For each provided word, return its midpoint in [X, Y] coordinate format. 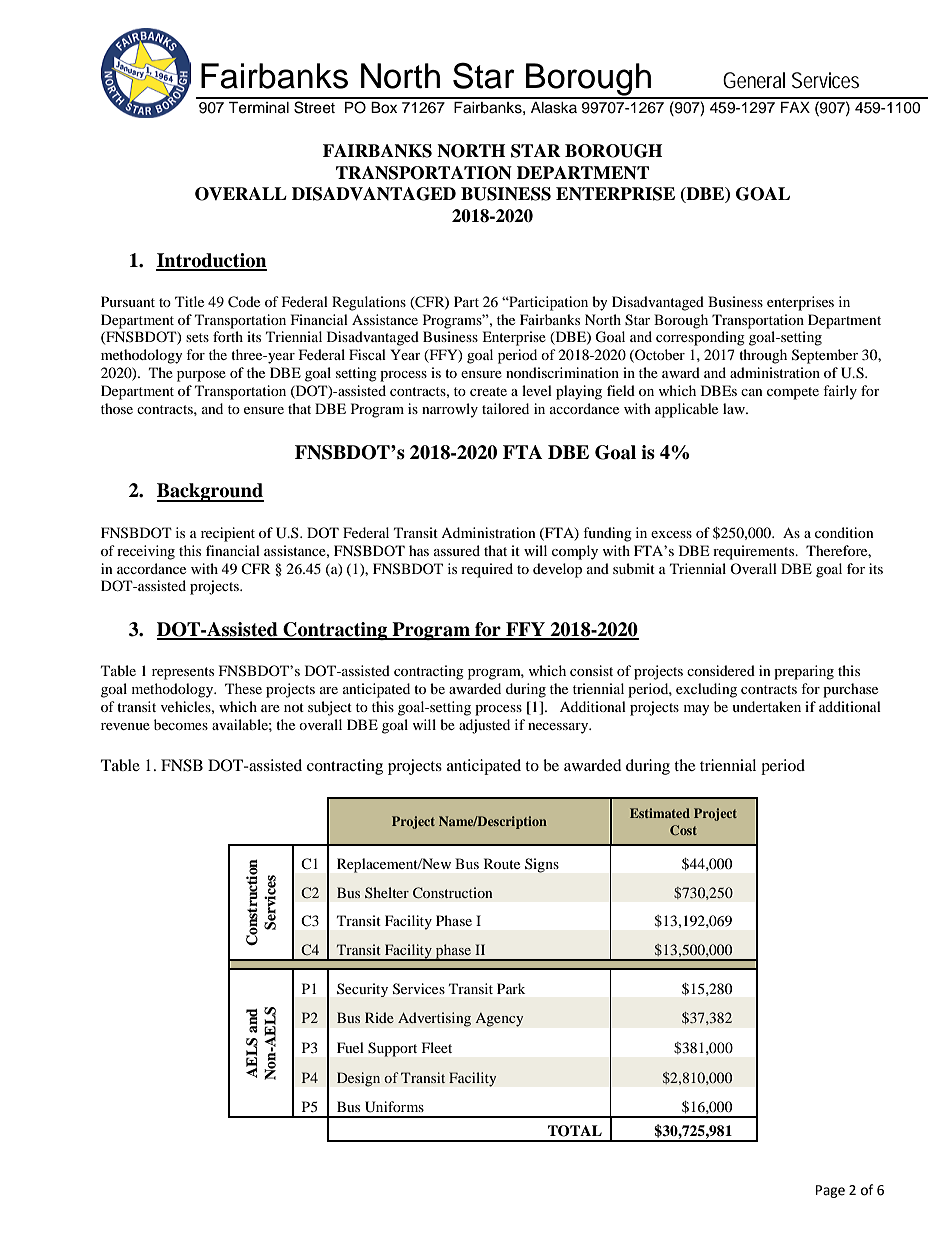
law [735, 408]
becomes [181, 724]
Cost [683, 830]
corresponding [700, 338]
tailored [505, 408]
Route [502, 863]
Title [189, 301]
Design [358, 1079]
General [754, 80]
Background [210, 492]
